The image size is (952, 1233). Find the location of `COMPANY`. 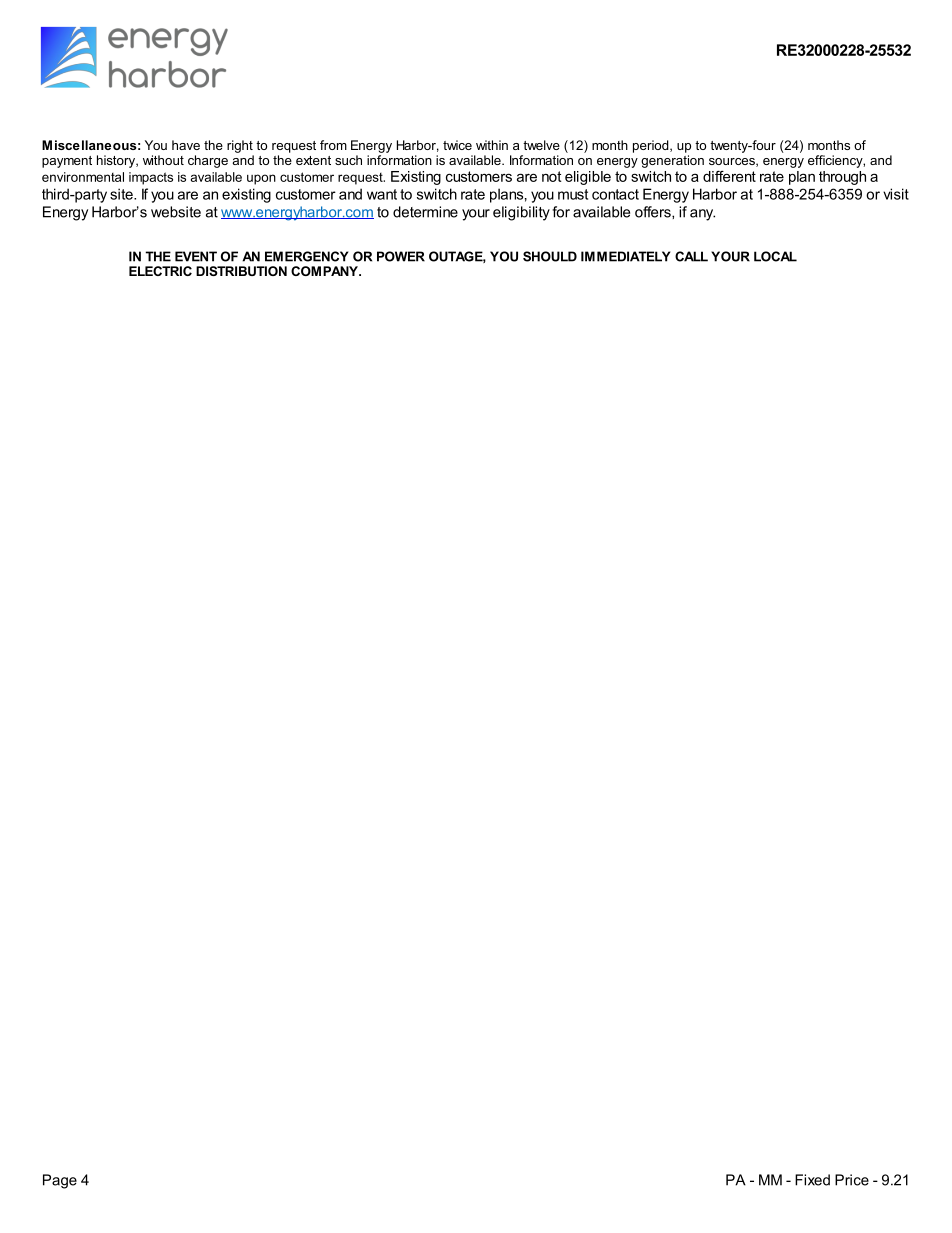

COMPANY is located at coordinates (325, 271).
